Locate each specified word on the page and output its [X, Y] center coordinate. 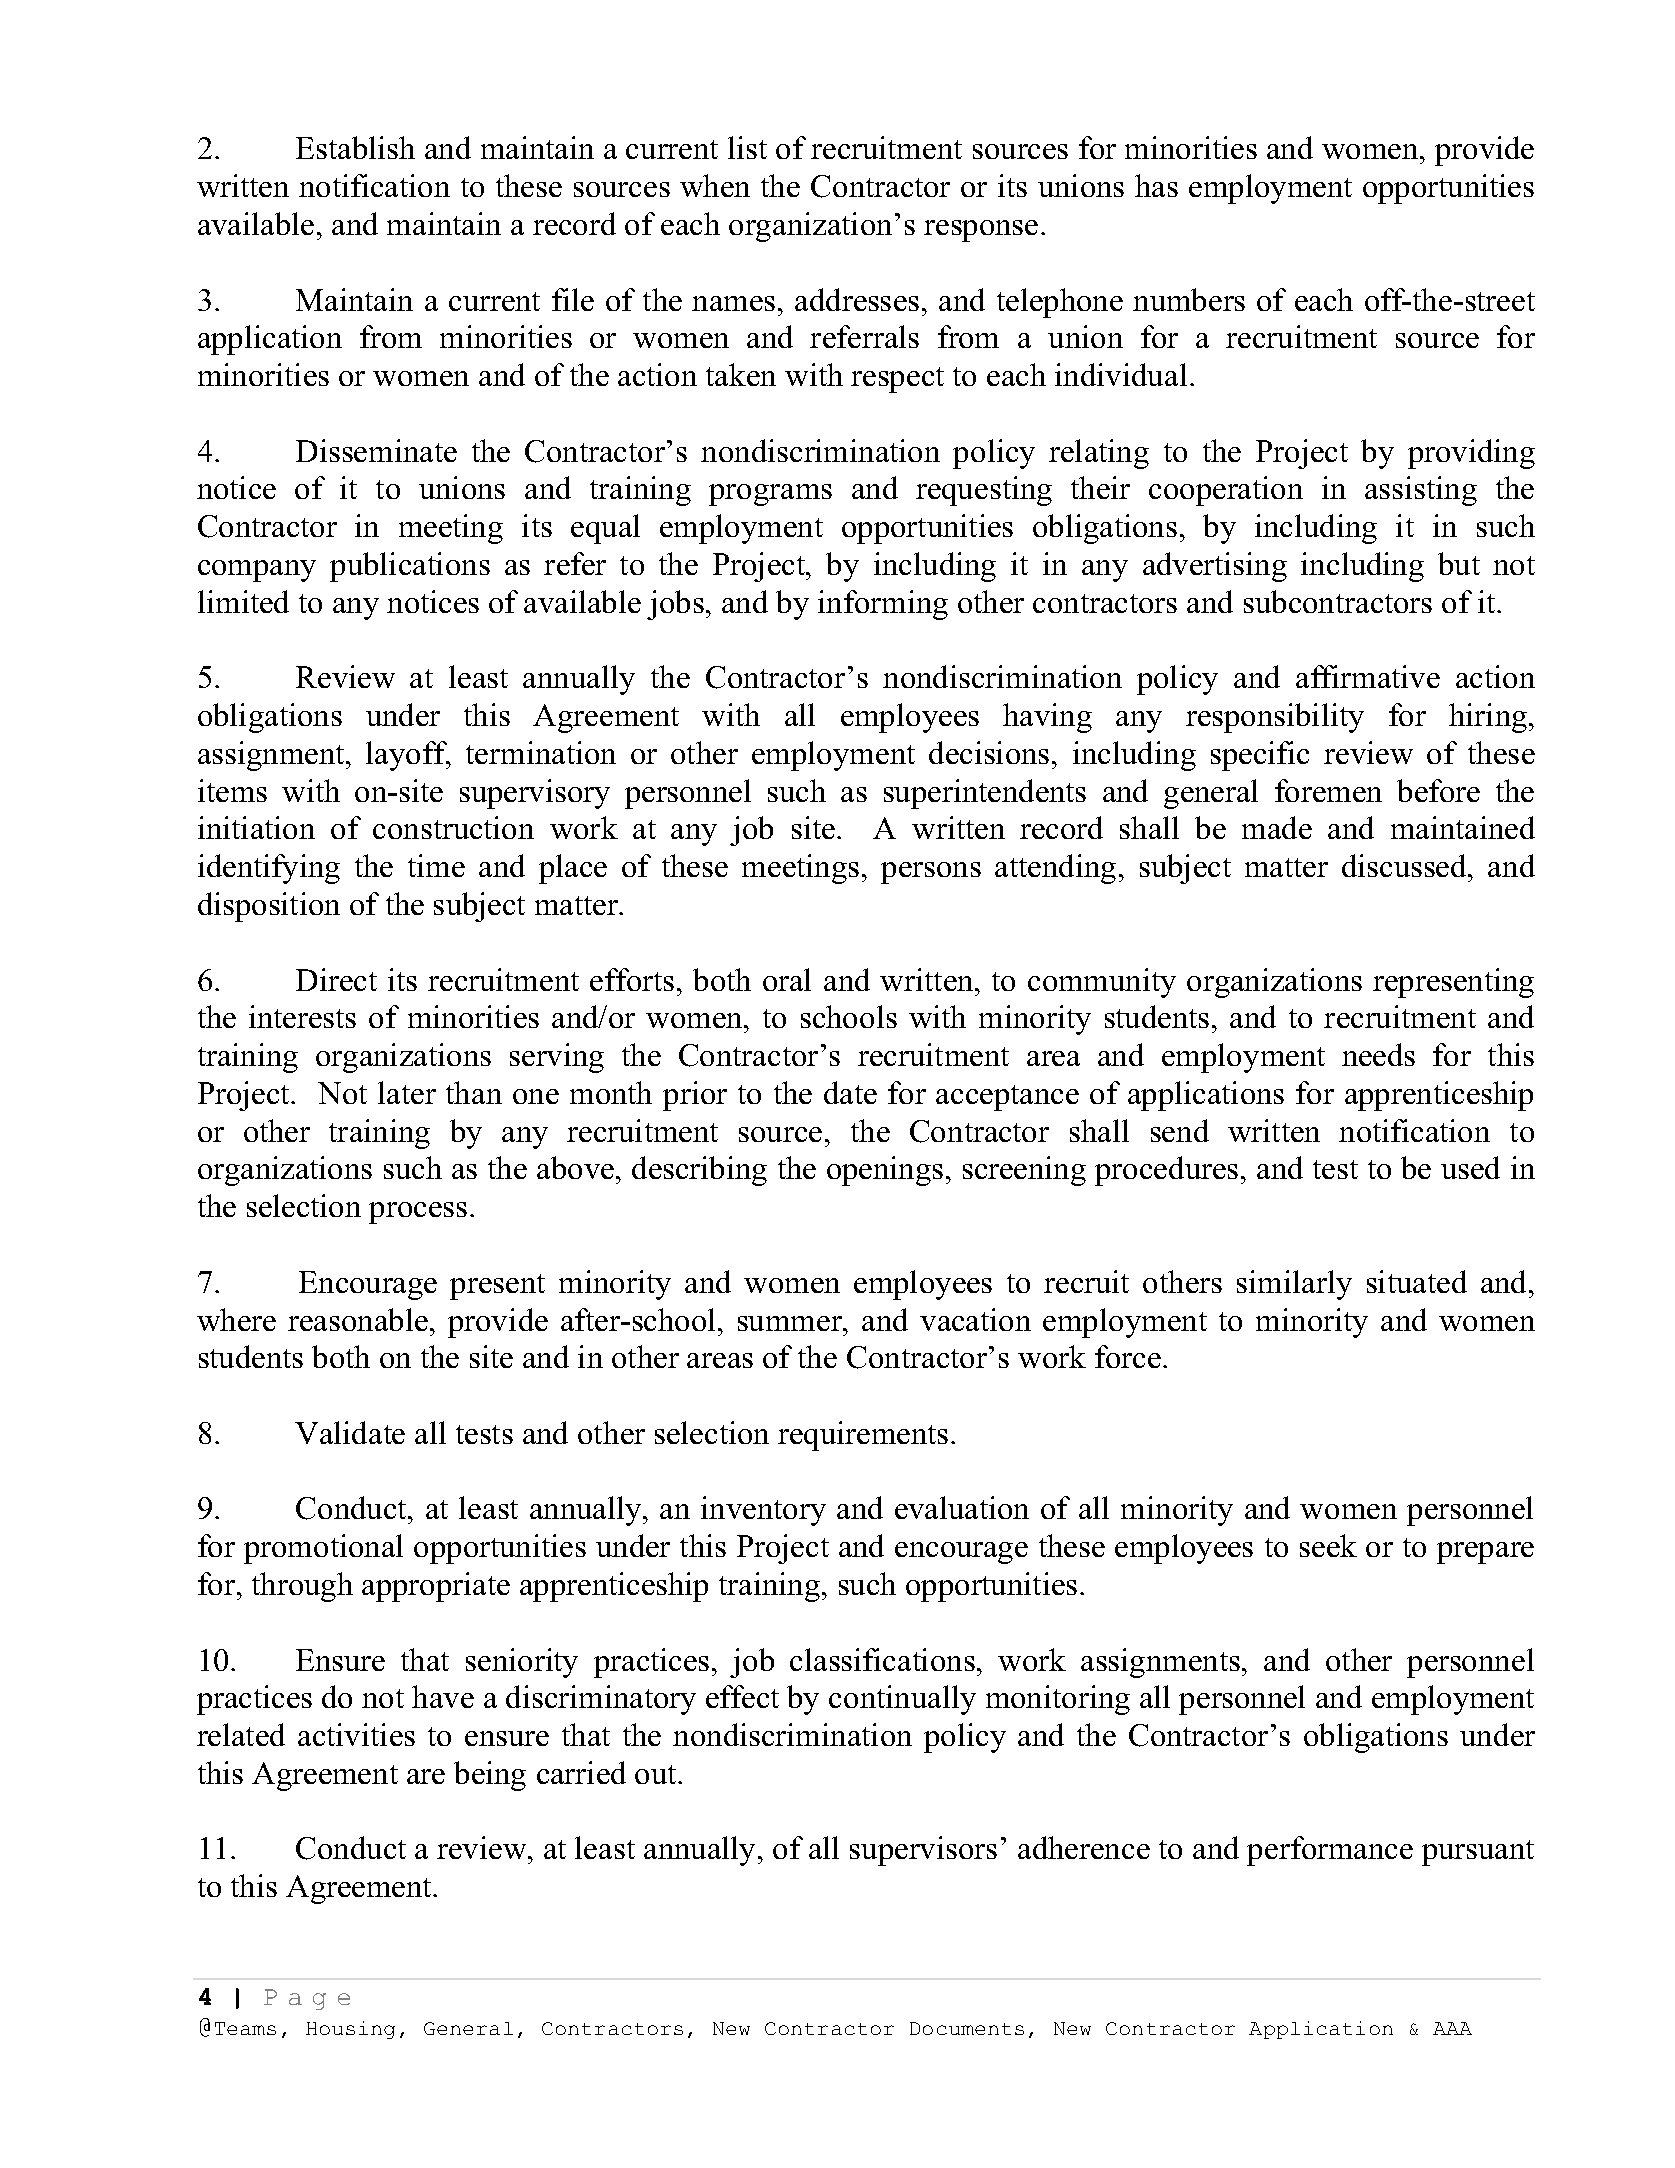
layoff [408, 756]
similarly [1294, 1285]
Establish [355, 147]
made [1277, 827]
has [1156, 185]
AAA [1452, 2028]
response [981, 231]
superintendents [985, 794]
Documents [967, 2028]
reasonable [358, 1319]
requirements [863, 1436]
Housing [350, 2030]
